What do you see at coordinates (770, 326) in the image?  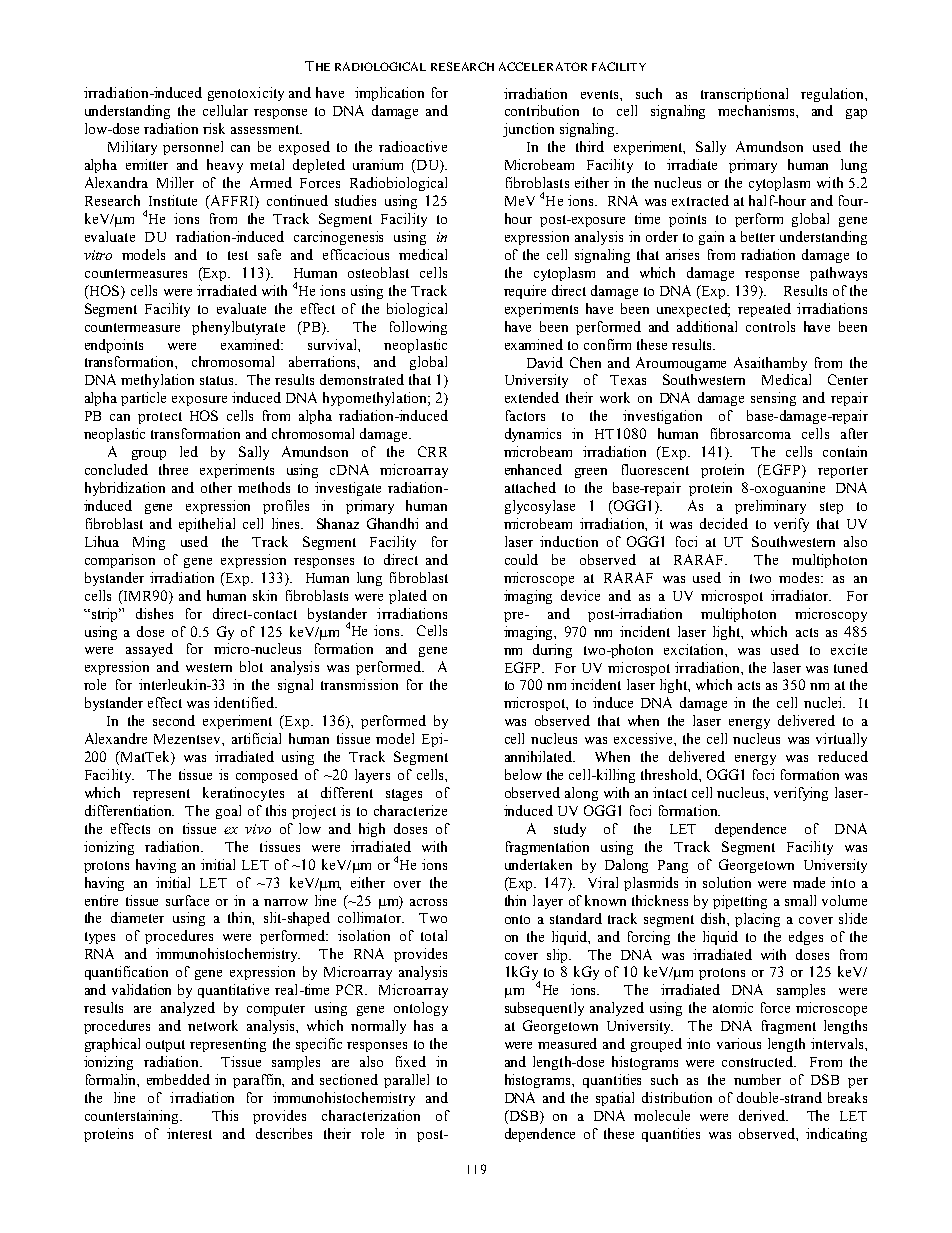 I see `controls` at bounding box center [770, 326].
